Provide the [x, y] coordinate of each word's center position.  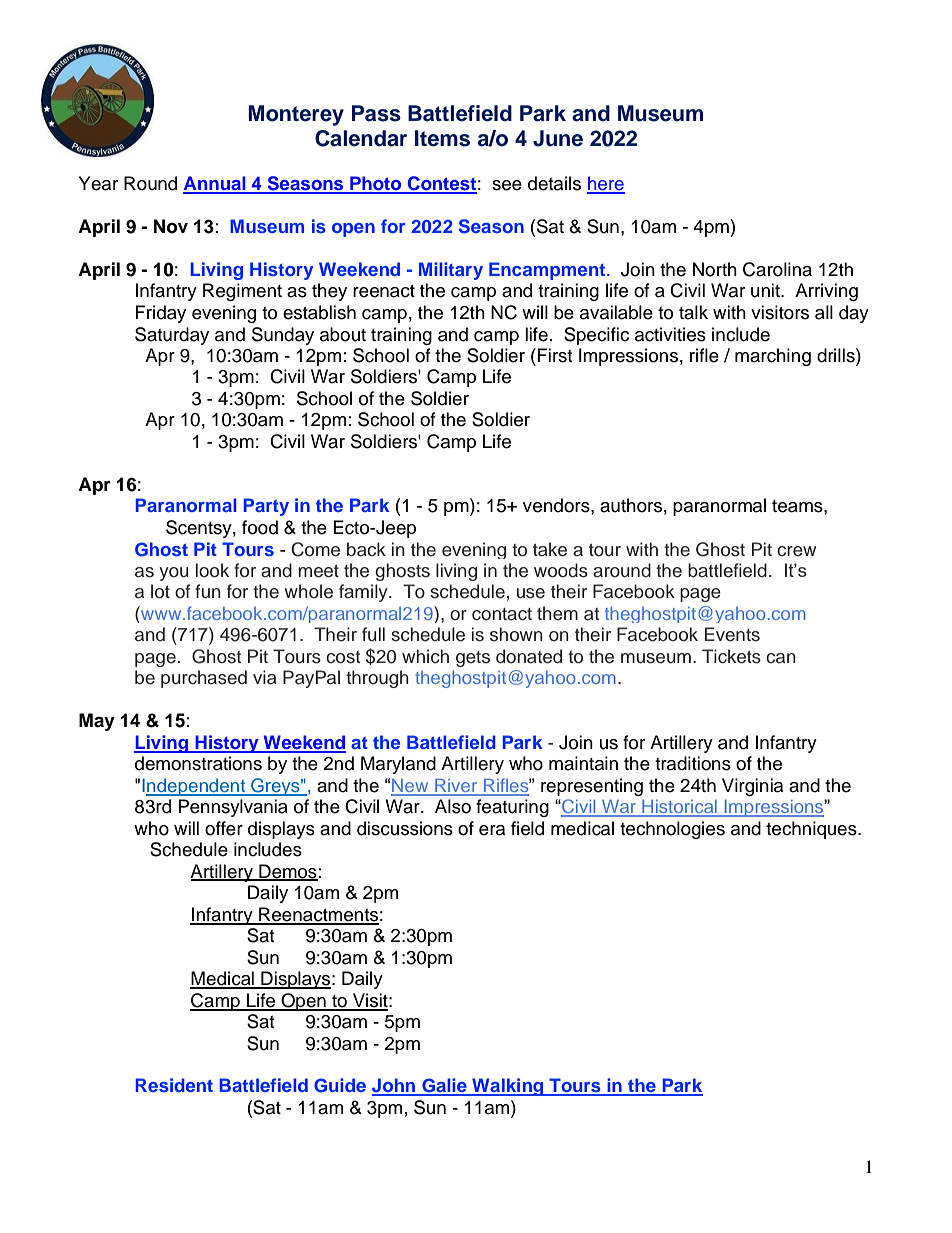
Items [442, 138]
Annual [215, 184]
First [555, 355]
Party [266, 507]
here [606, 184]
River [456, 786]
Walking [508, 1087]
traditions [693, 763]
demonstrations [198, 763]
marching [773, 357]
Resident [174, 1085]
